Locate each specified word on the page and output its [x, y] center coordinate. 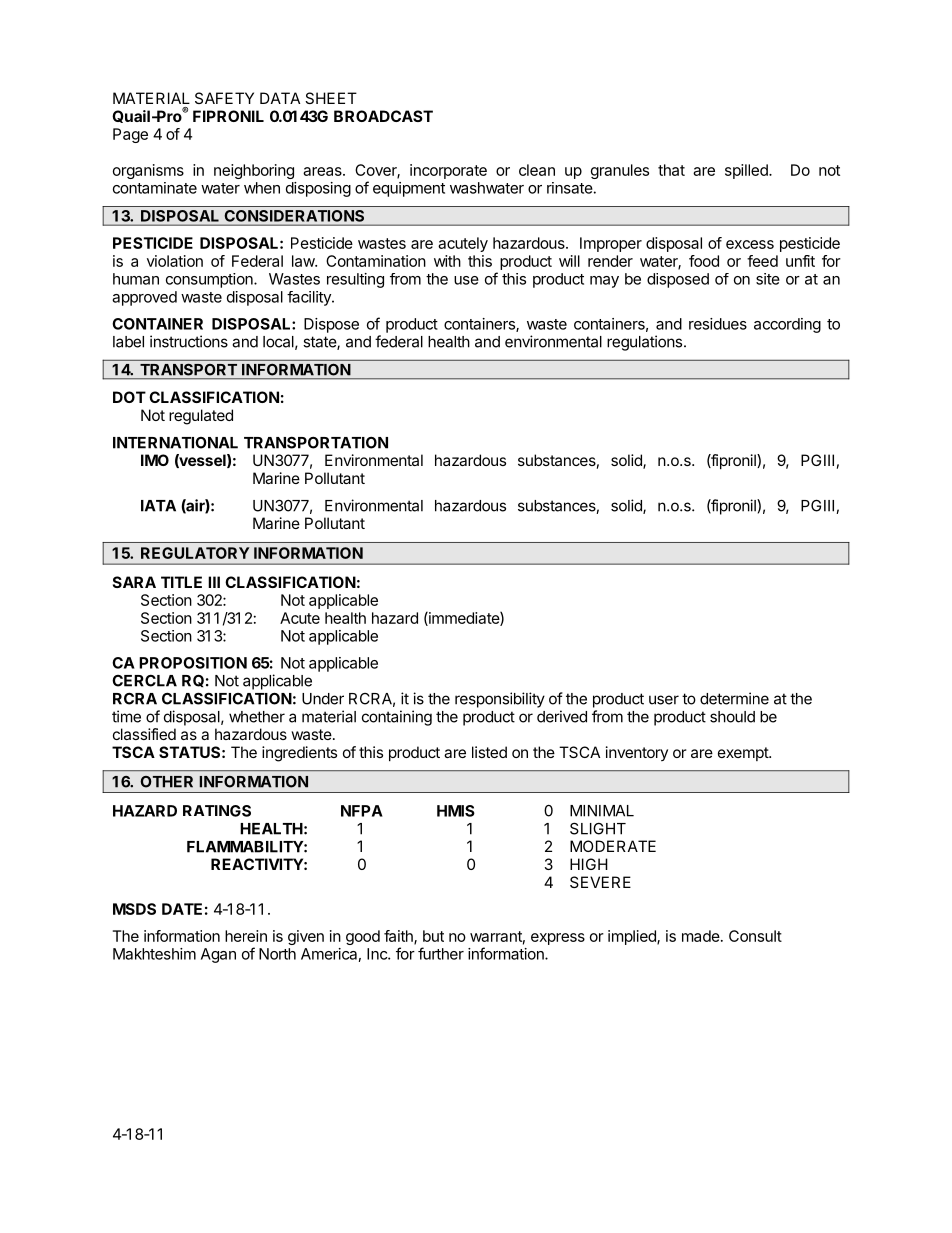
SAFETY [224, 98]
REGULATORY [195, 553]
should [732, 717]
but [433, 936]
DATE [182, 909]
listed [489, 752]
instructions [189, 341]
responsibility [500, 700]
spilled [747, 171]
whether [257, 717]
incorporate [448, 171]
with [447, 261]
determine [734, 698]
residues [718, 324]
